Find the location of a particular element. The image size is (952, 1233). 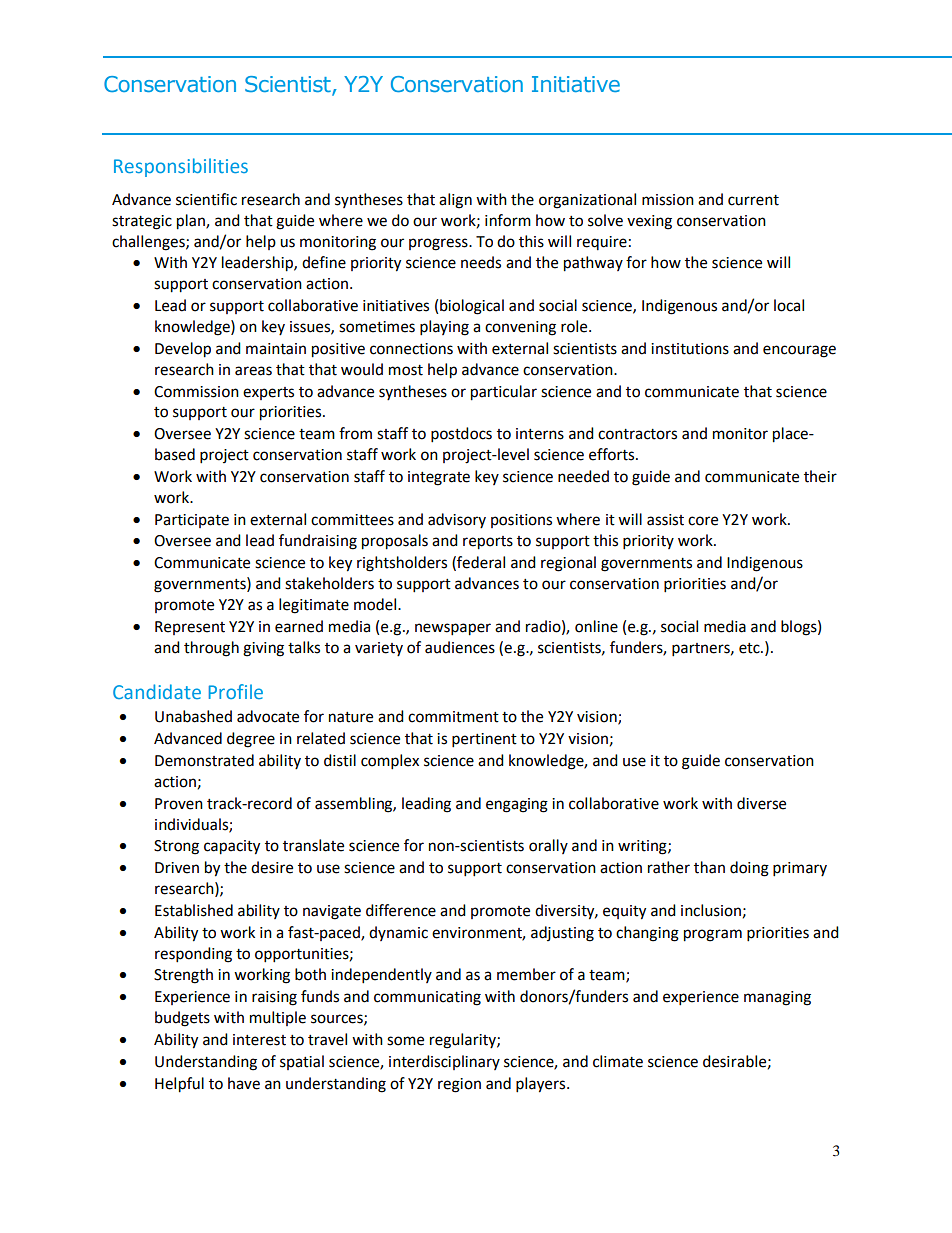

interdisciplinary is located at coordinates (444, 1062).
